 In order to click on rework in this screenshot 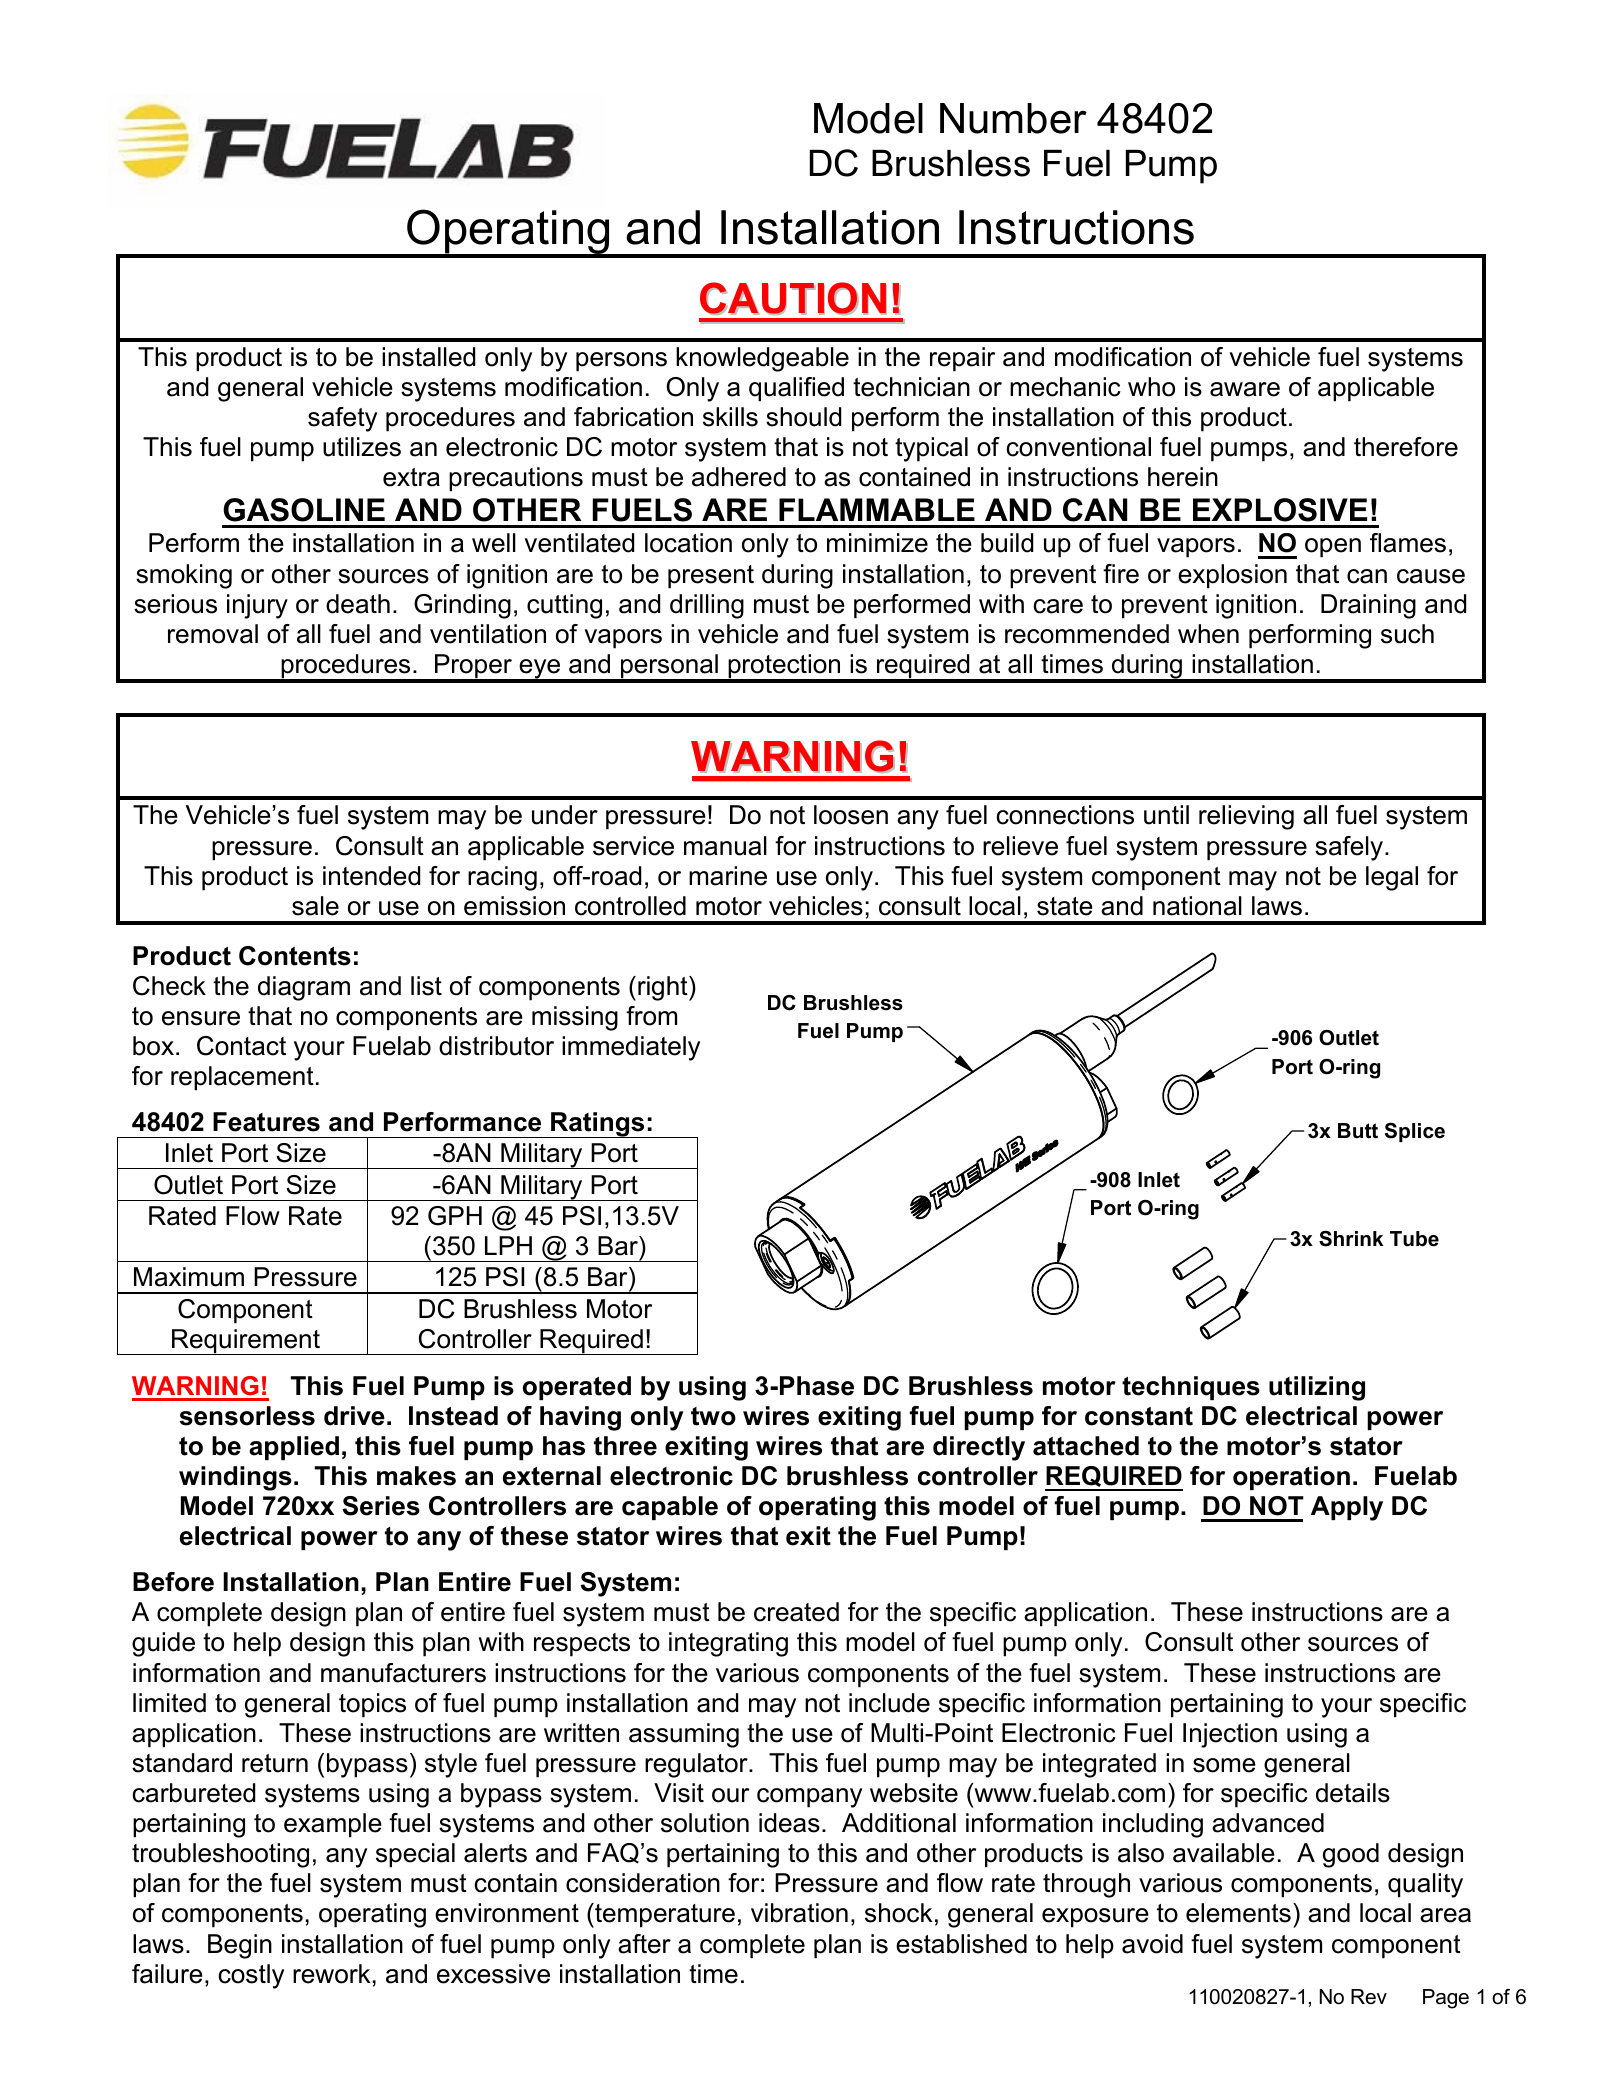, I will do `click(332, 1974)`.
